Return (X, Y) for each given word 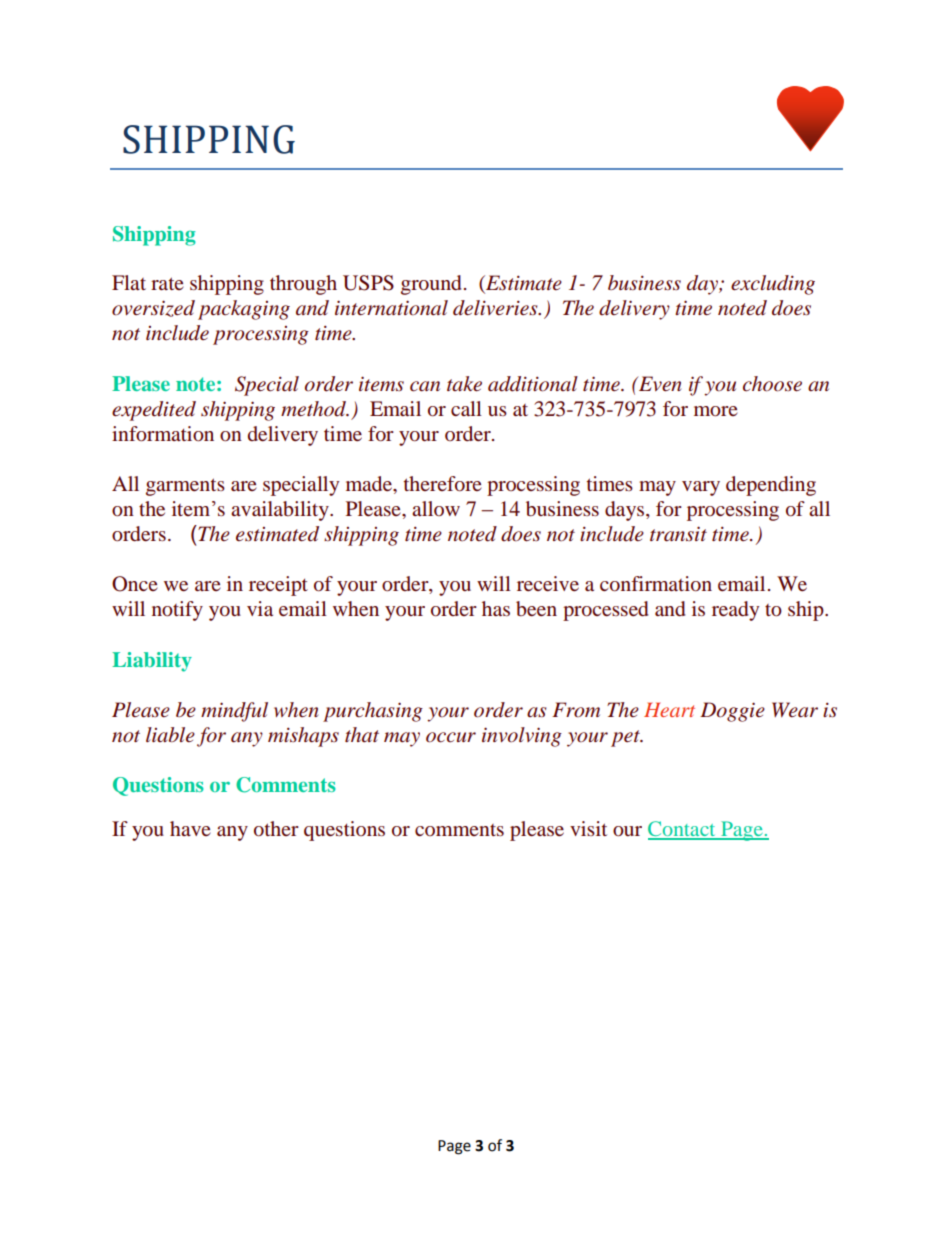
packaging (244, 310)
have (190, 828)
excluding (773, 285)
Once (135, 584)
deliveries (496, 308)
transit (678, 534)
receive (548, 583)
